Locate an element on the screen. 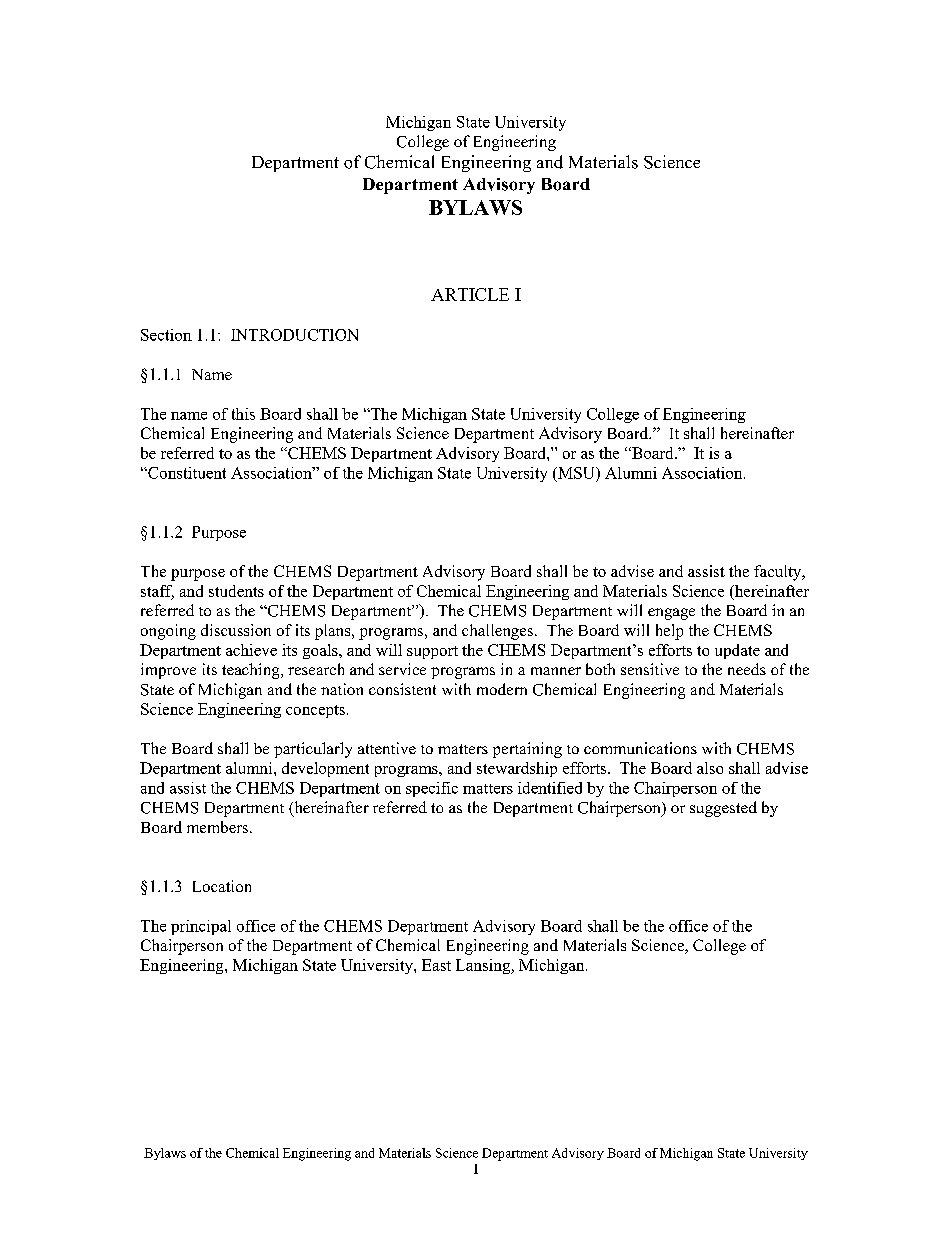  Lansing is located at coordinates (484, 966).
